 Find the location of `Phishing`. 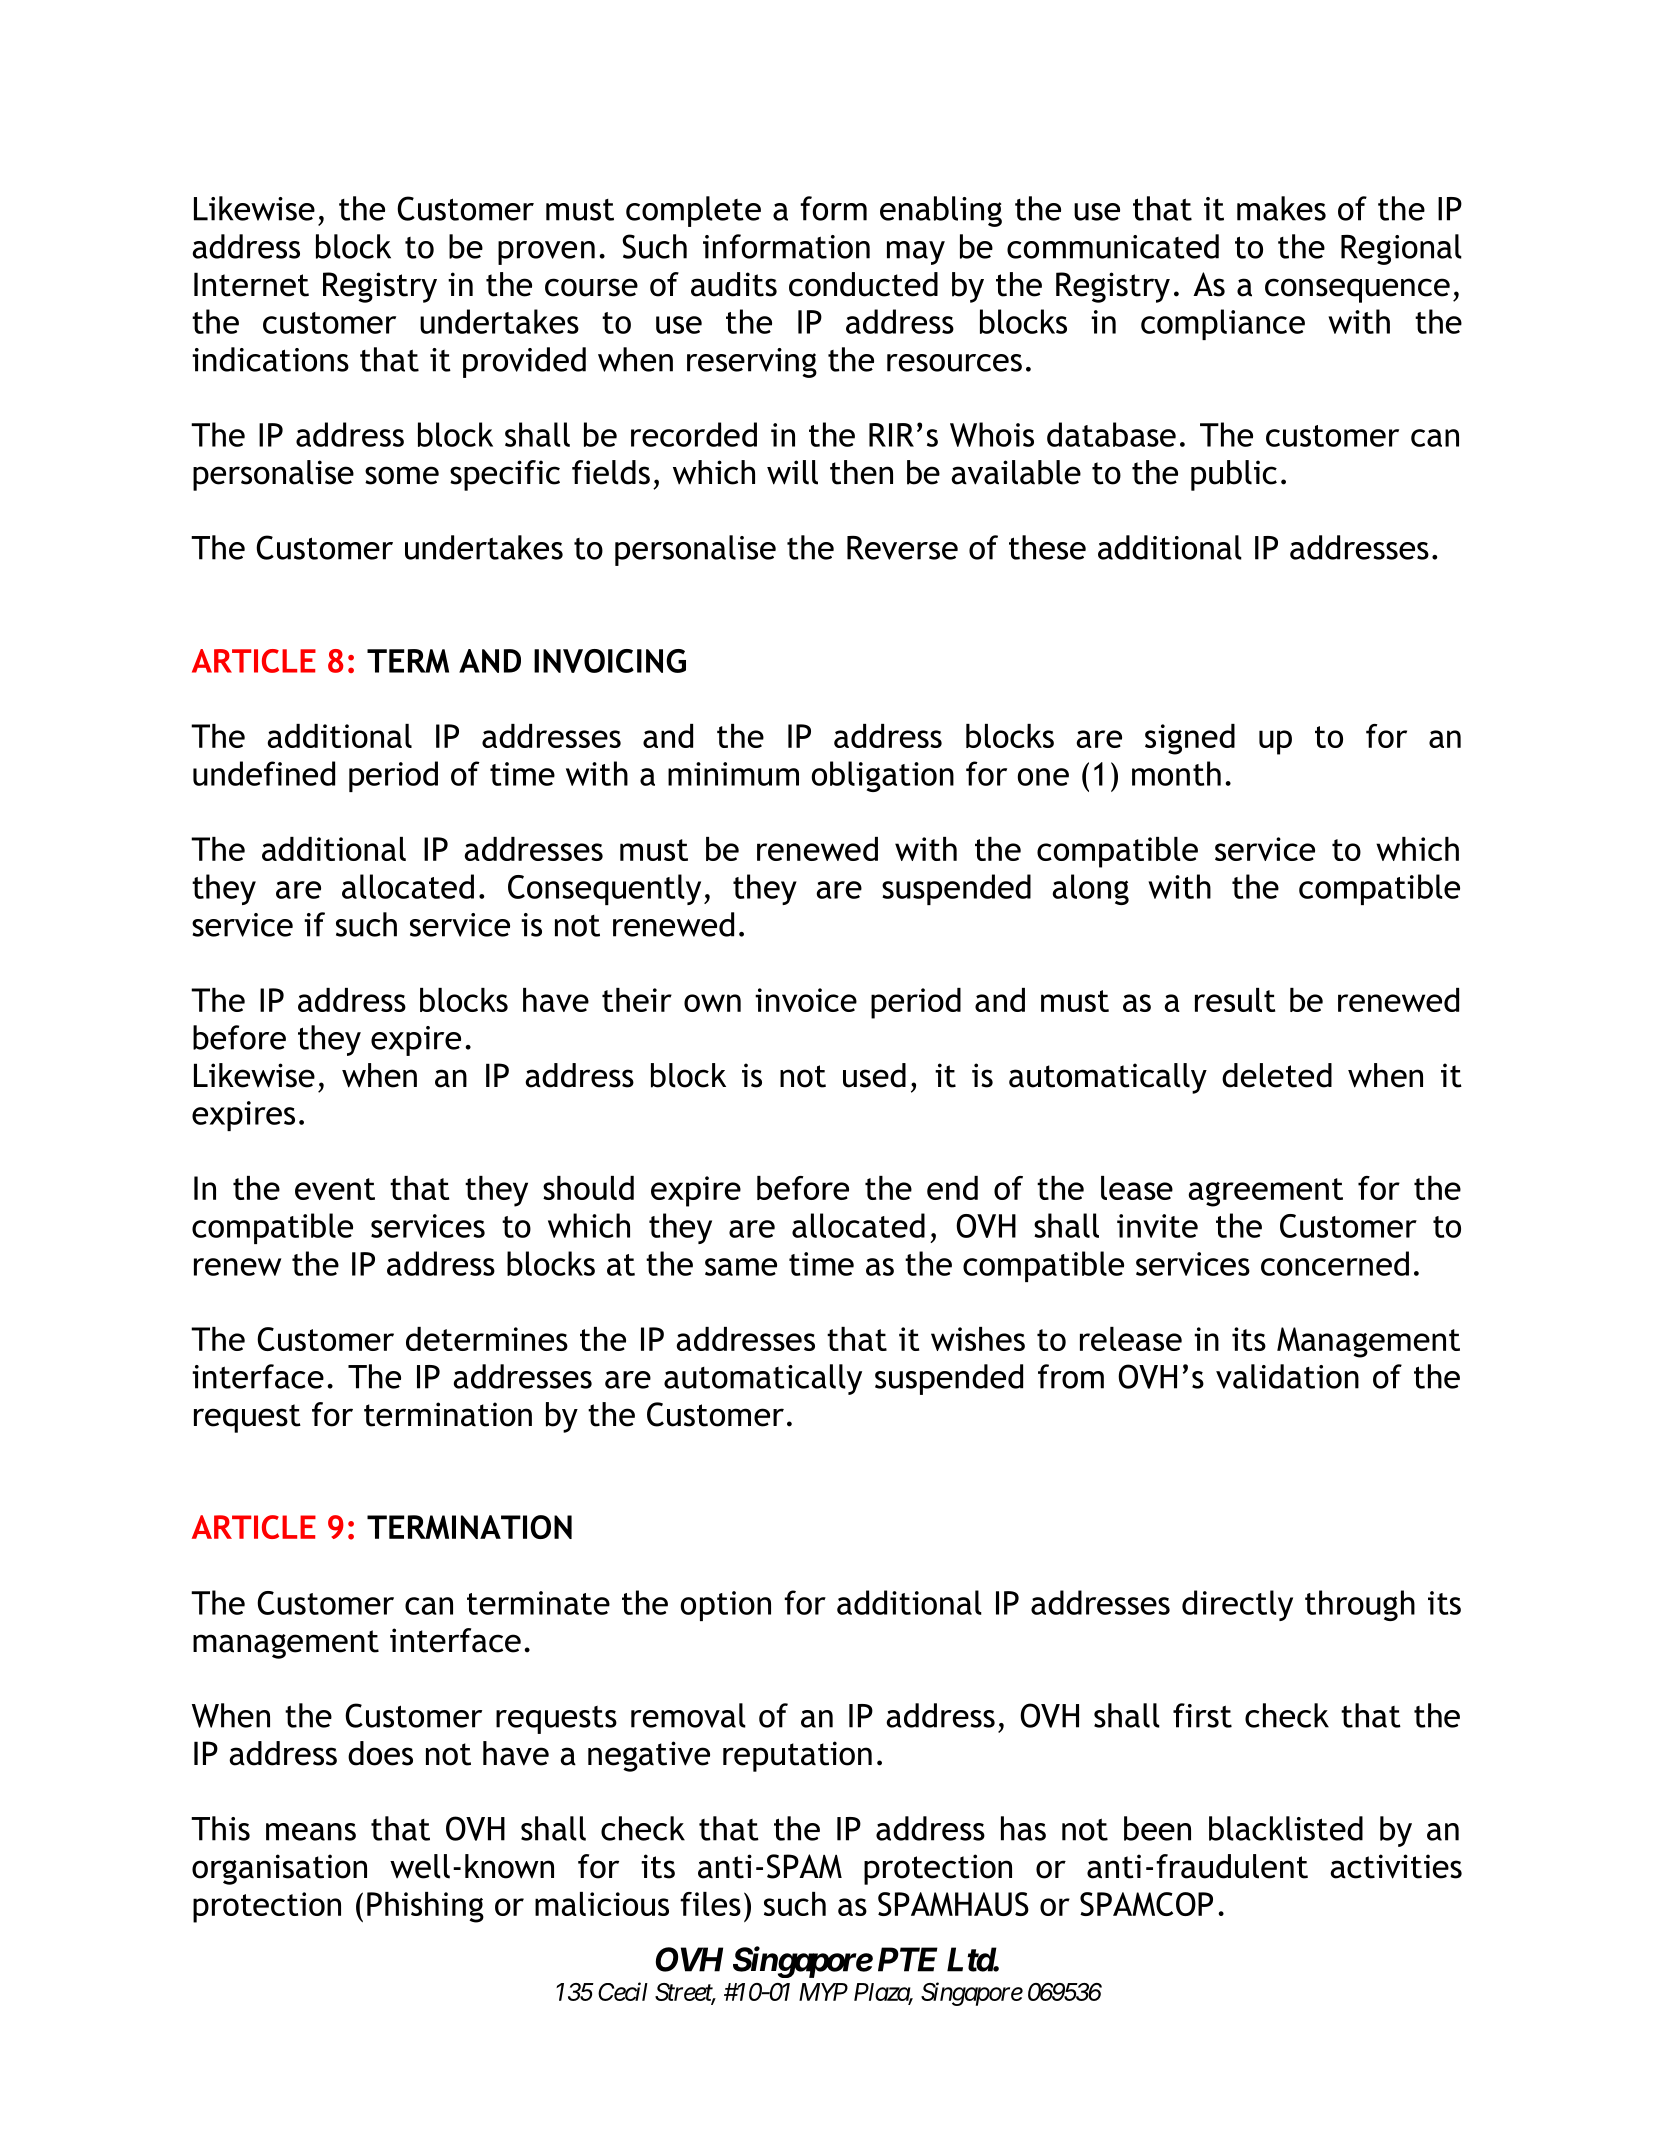

Phishing is located at coordinates (425, 1907).
